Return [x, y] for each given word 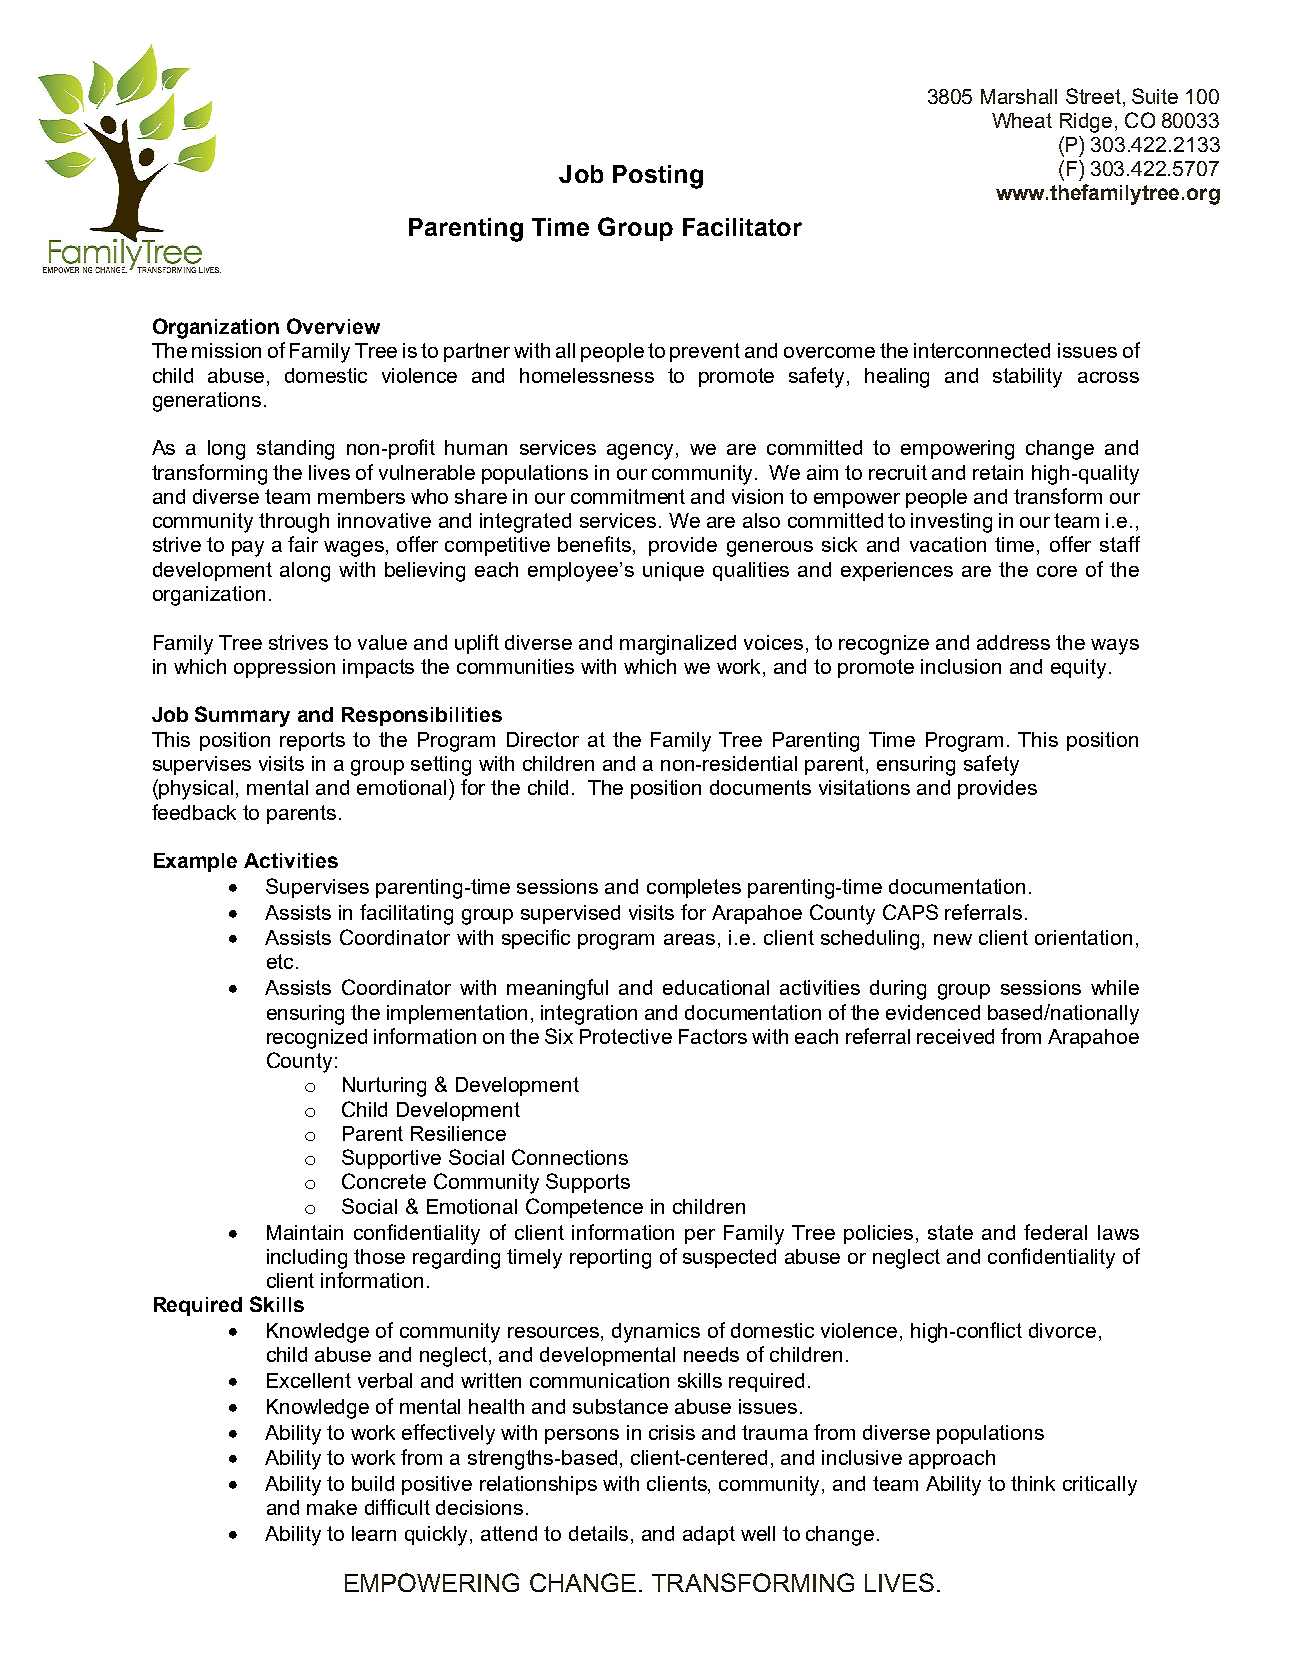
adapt [709, 1535]
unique [673, 571]
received [955, 1036]
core [1057, 571]
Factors [713, 1036]
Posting [658, 177]
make [332, 1507]
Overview [333, 326]
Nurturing [384, 1087]
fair [303, 544]
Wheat [1022, 120]
